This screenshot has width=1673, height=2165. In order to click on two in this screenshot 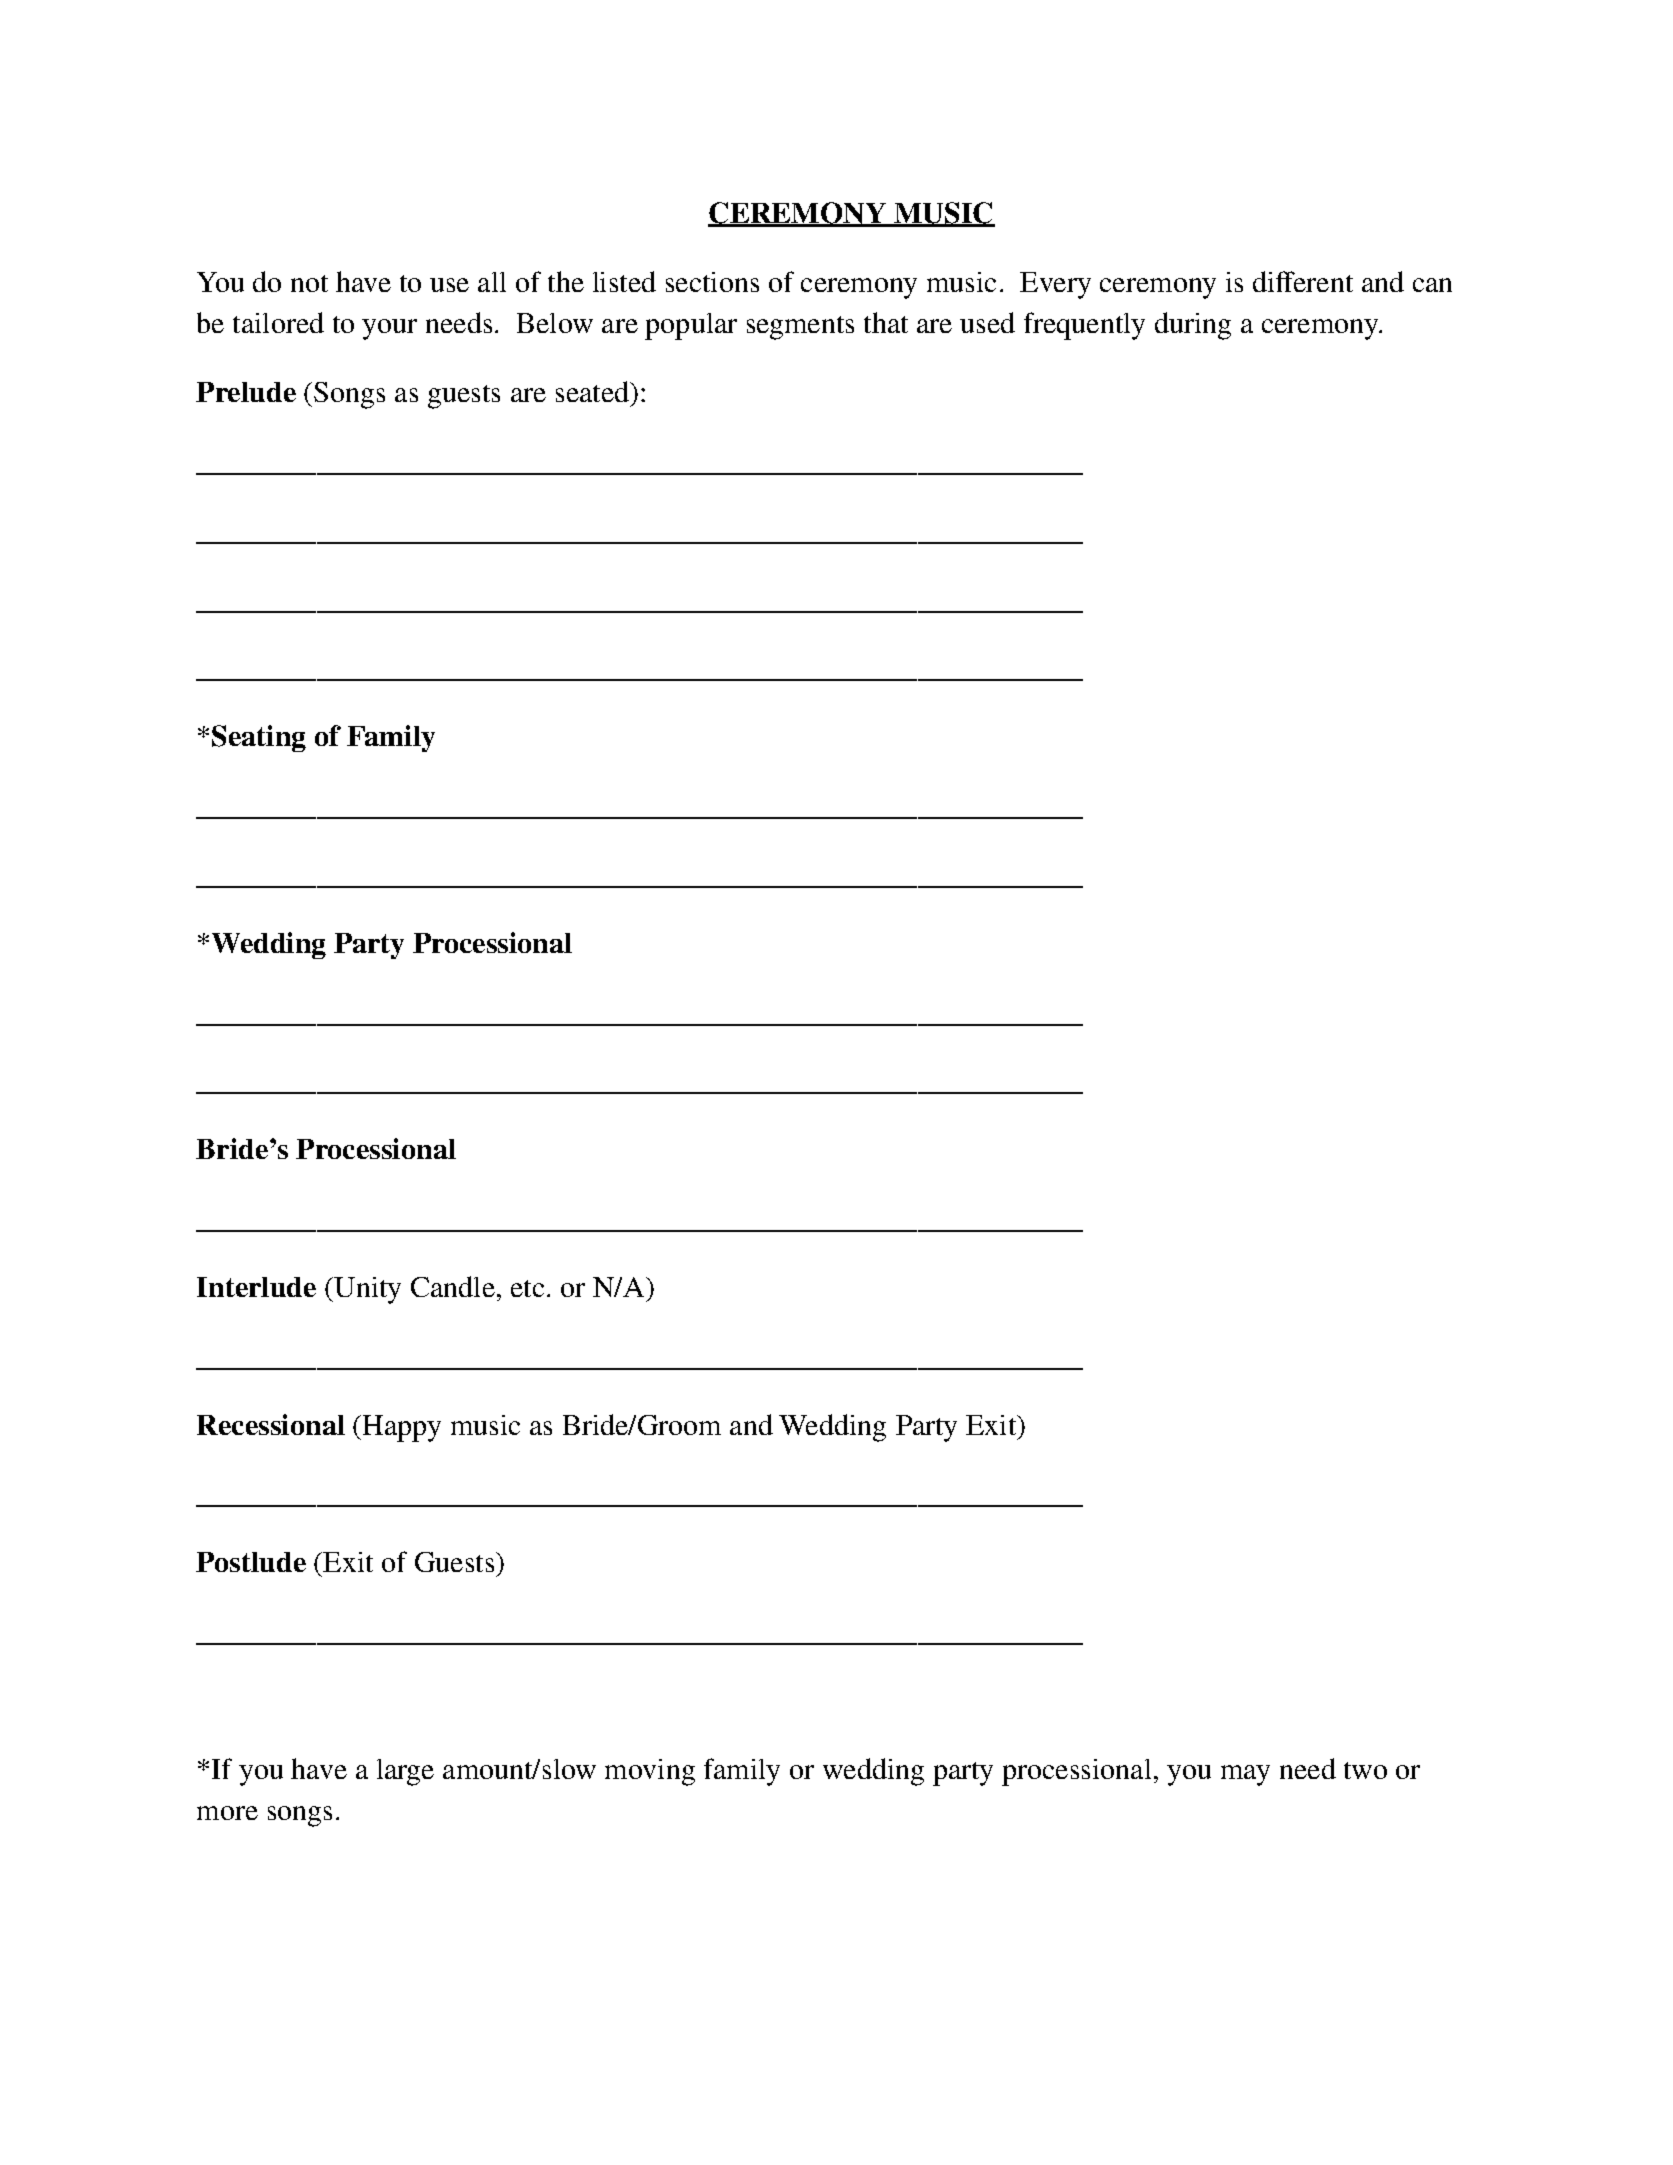, I will do `click(1365, 1770)`.
